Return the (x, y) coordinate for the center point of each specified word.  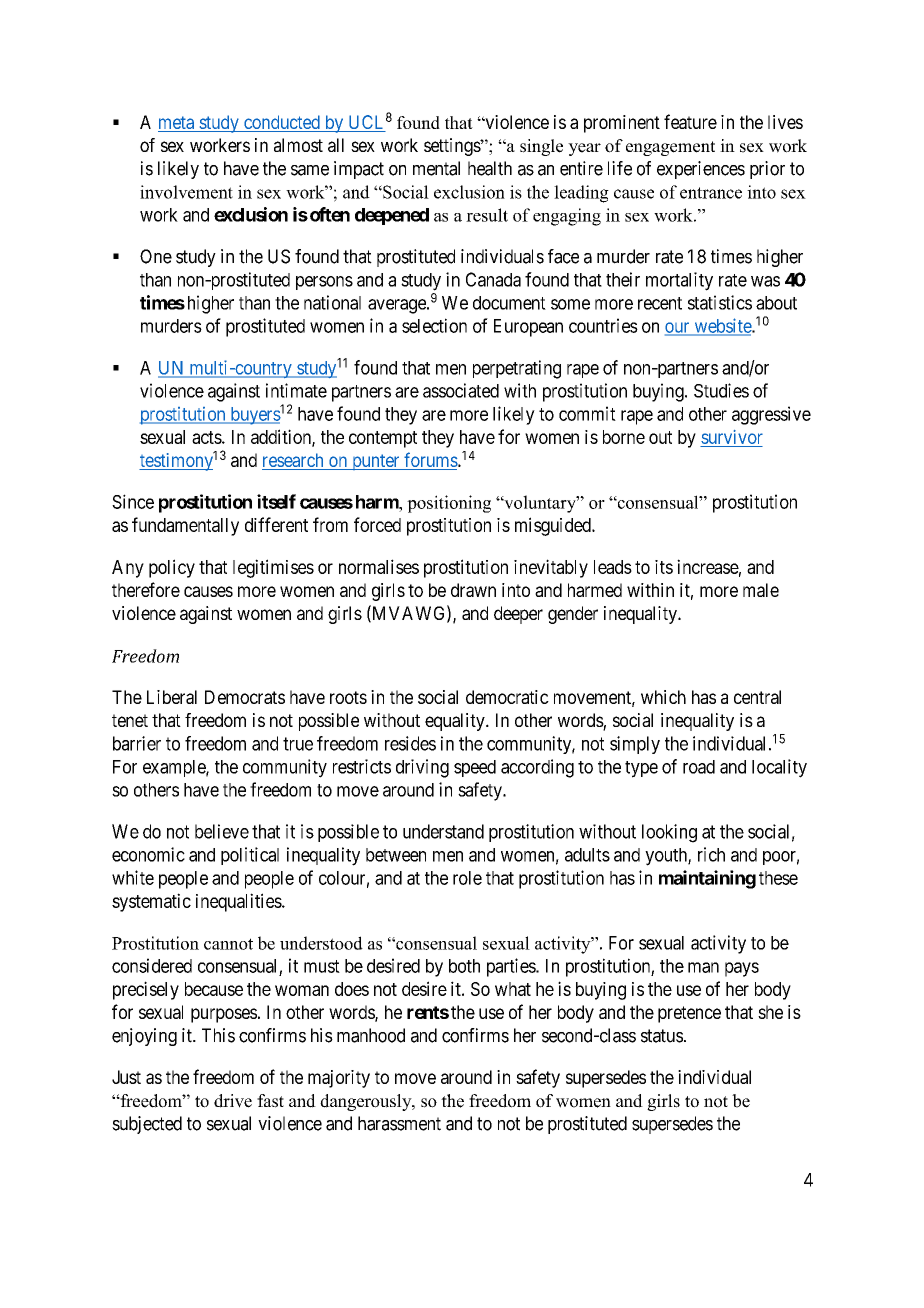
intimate (296, 390)
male (761, 590)
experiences (701, 170)
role (467, 878)
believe (222, 831)
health (490, 168)
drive (233, 1101)
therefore (146, 589)
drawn (473, 590)
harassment (399, 1123)
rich (711, 854)
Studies (721, 390)
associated (461, 390)
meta (176, 122)
